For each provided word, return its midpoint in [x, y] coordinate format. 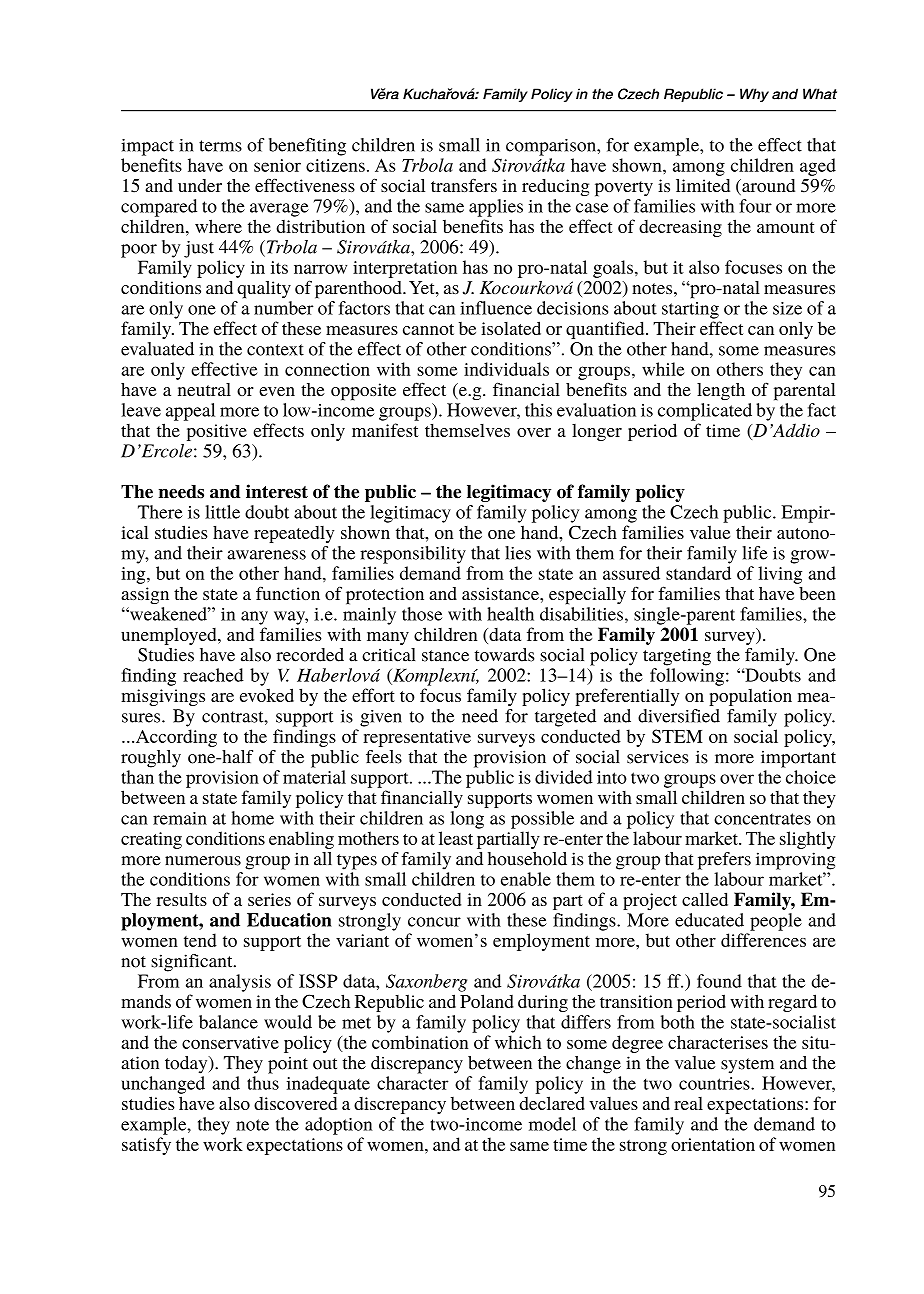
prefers [724, 861]
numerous [203, 861]
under [200, 185]
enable [526, 879]
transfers [464, 185]
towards [504, 655]
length [721, 392]
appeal [190, 412]
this [538, 410]
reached [213, 675]
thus [263, 1083]
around [767, 187]
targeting [677, 657]
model [552, 1124]
